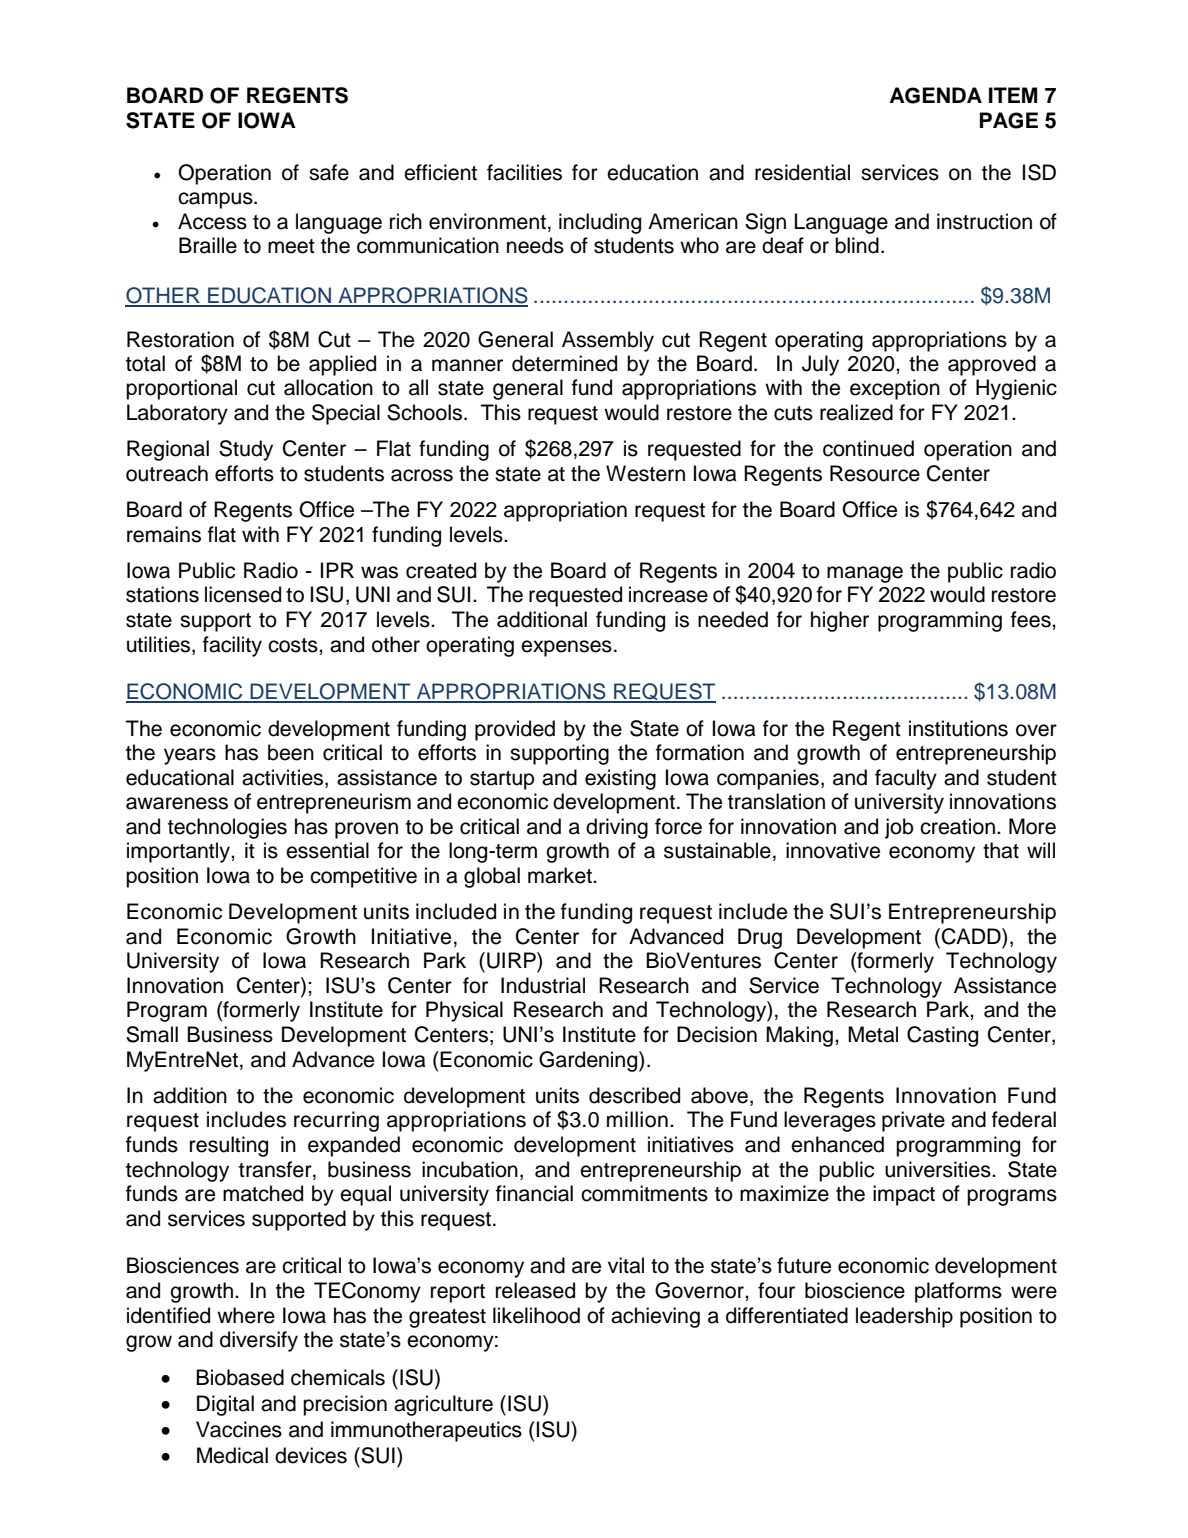 The image size is (1188, 1538). What do you see at coordinates (239, 1429) in the image?
I see `Vaccines` at bounding box center [239, 1429].
